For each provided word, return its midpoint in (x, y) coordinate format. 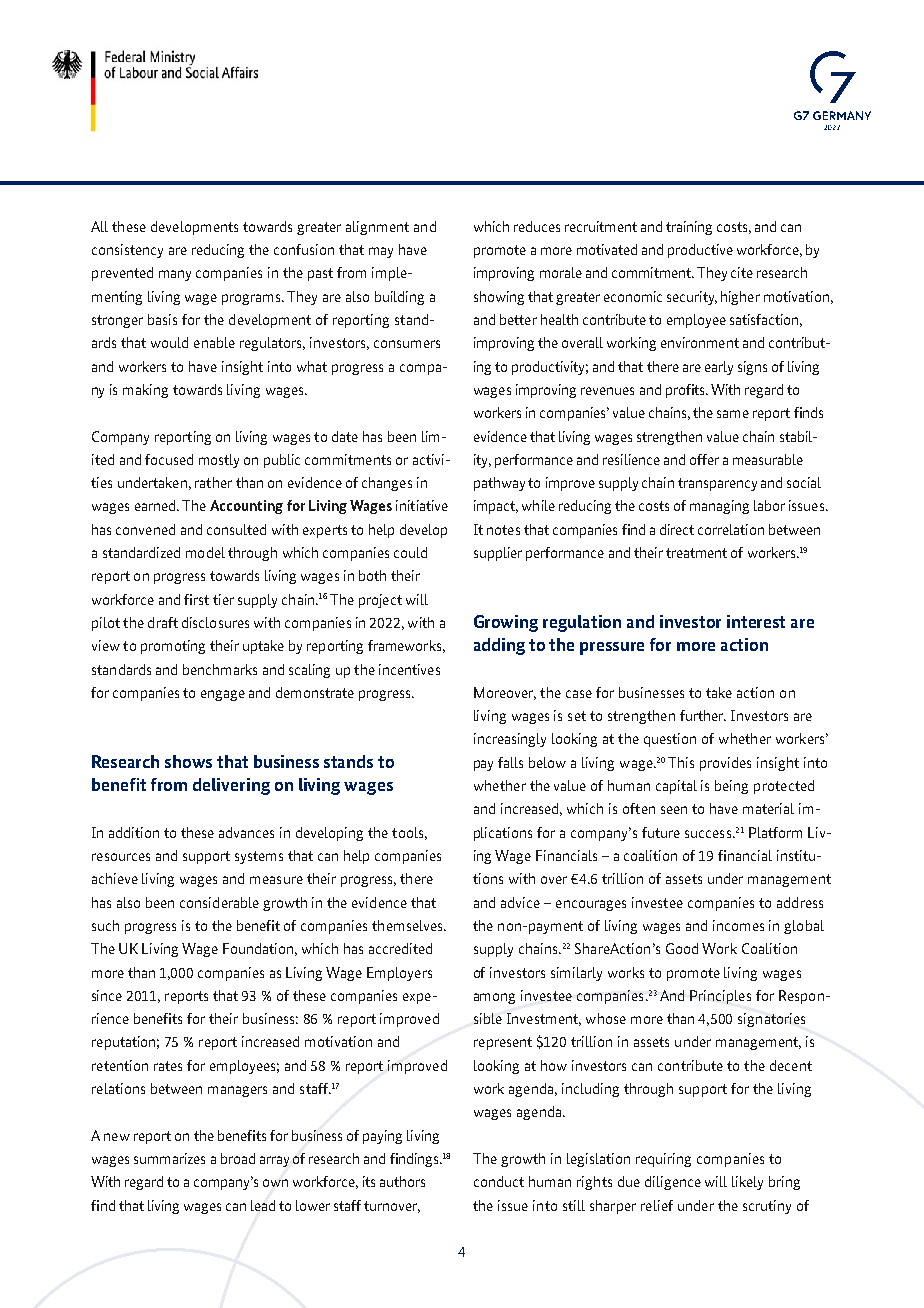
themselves (408, 925)
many (175, 275)
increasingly (510, 740)
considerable (219, 902)
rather (213, 482)
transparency (717, 484)
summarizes (169, 1158)
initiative (422, 505)
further (703, 715)
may (381, 252)
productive (700, 251)
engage (223, 695)
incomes (738, 925)
